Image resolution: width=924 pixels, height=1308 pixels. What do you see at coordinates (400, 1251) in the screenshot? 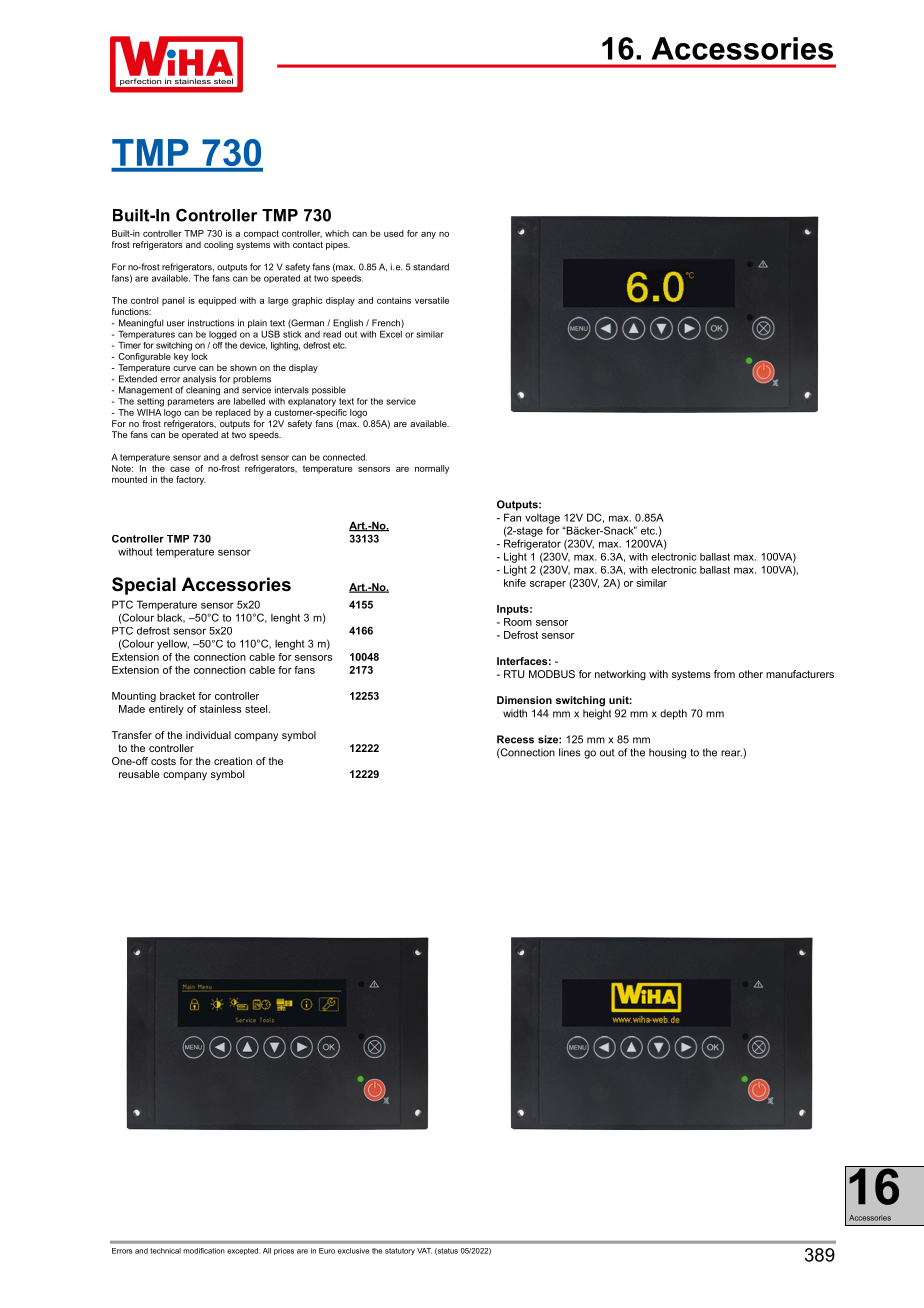
I see `statutory` at bounding box center [400, 1251].
